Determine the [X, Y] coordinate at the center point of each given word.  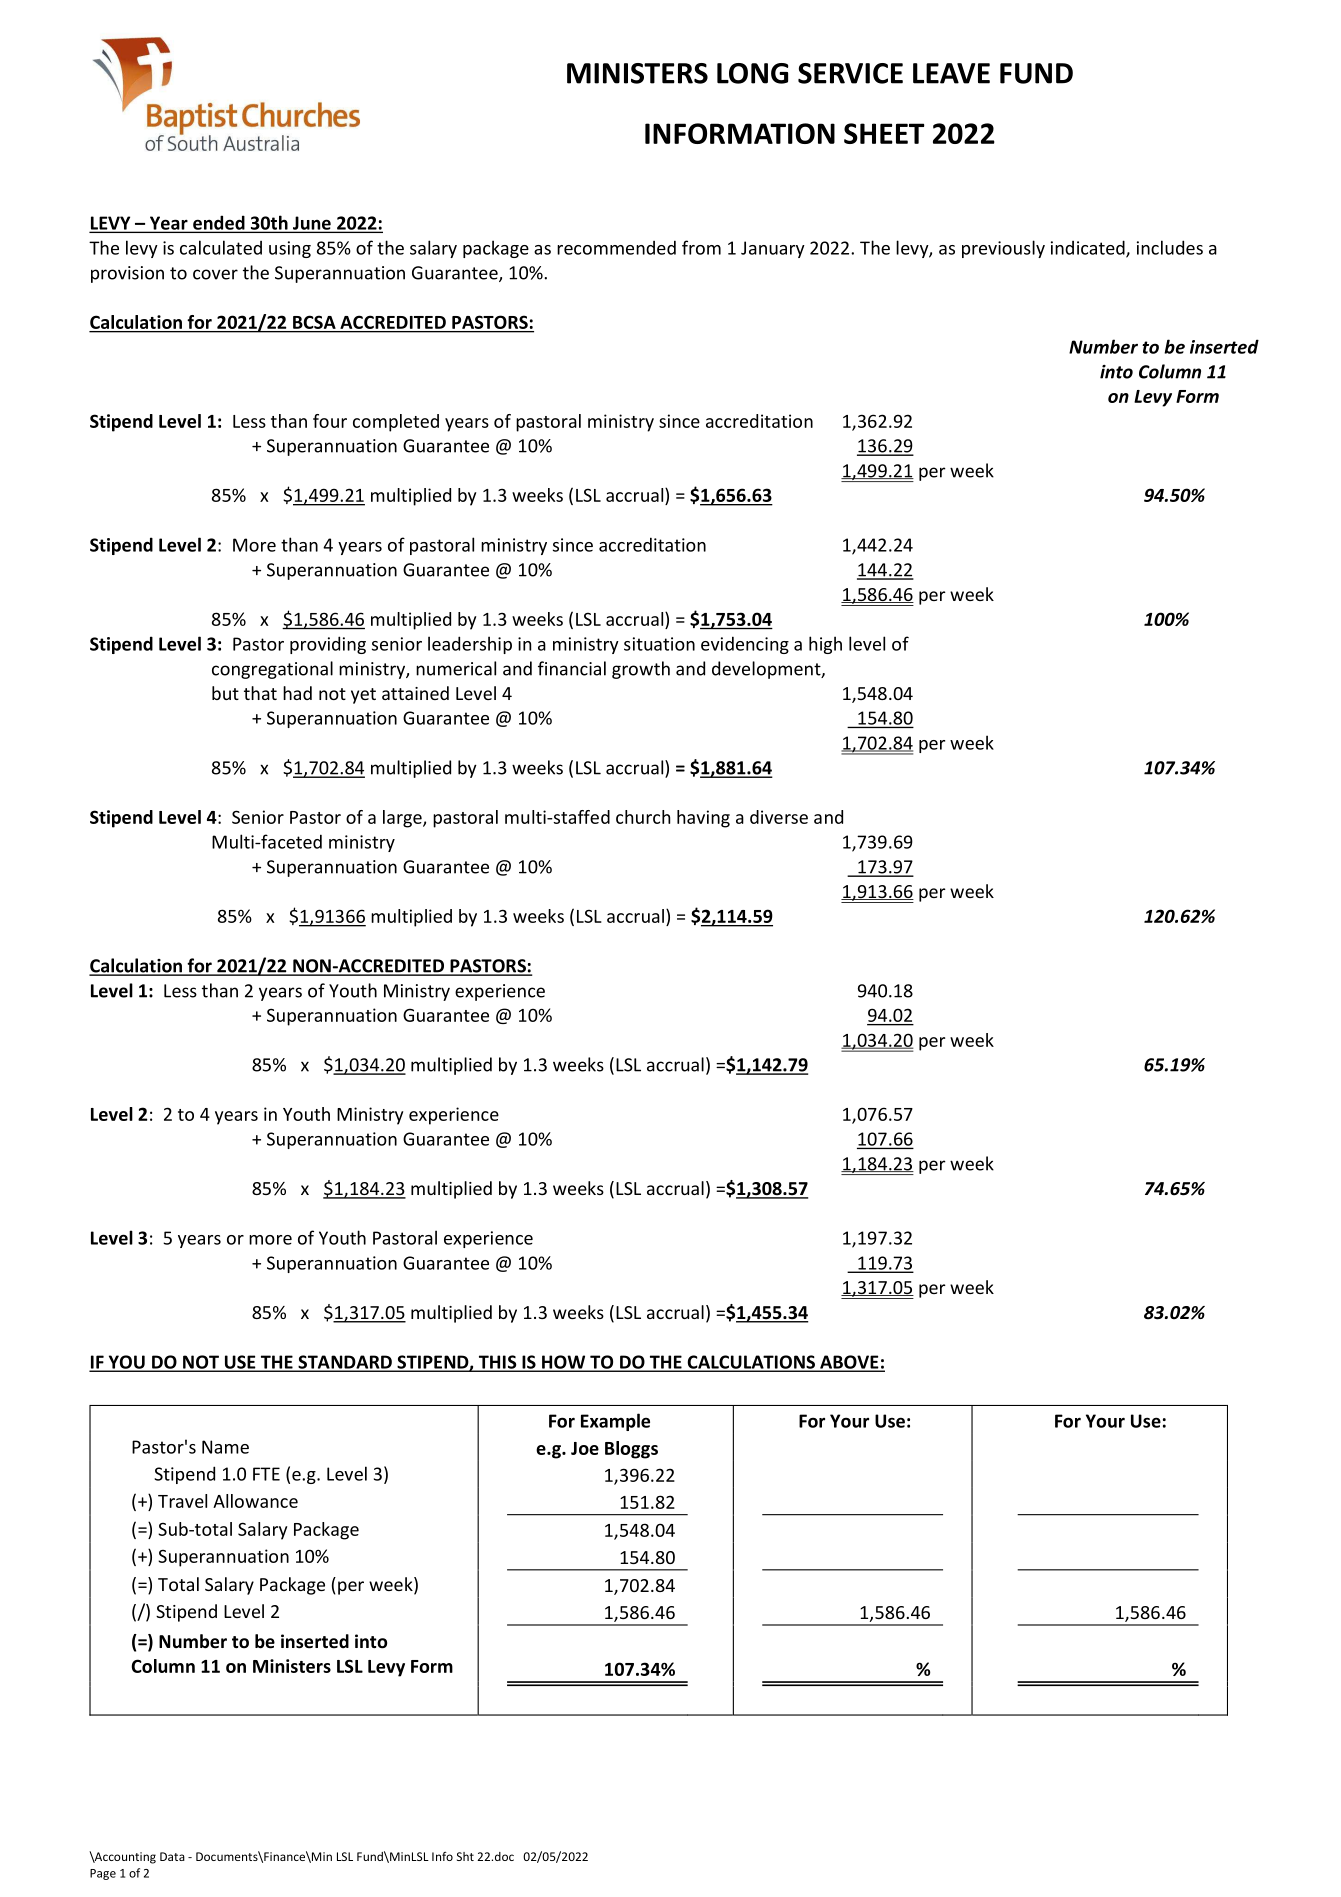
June [312, 224]
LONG [752, 73]
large [403, 819]
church [643, 817]
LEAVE [951, 73]
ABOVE [849, 1363]
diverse [779, 817]
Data [172, 1856]
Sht [465, 1856]
